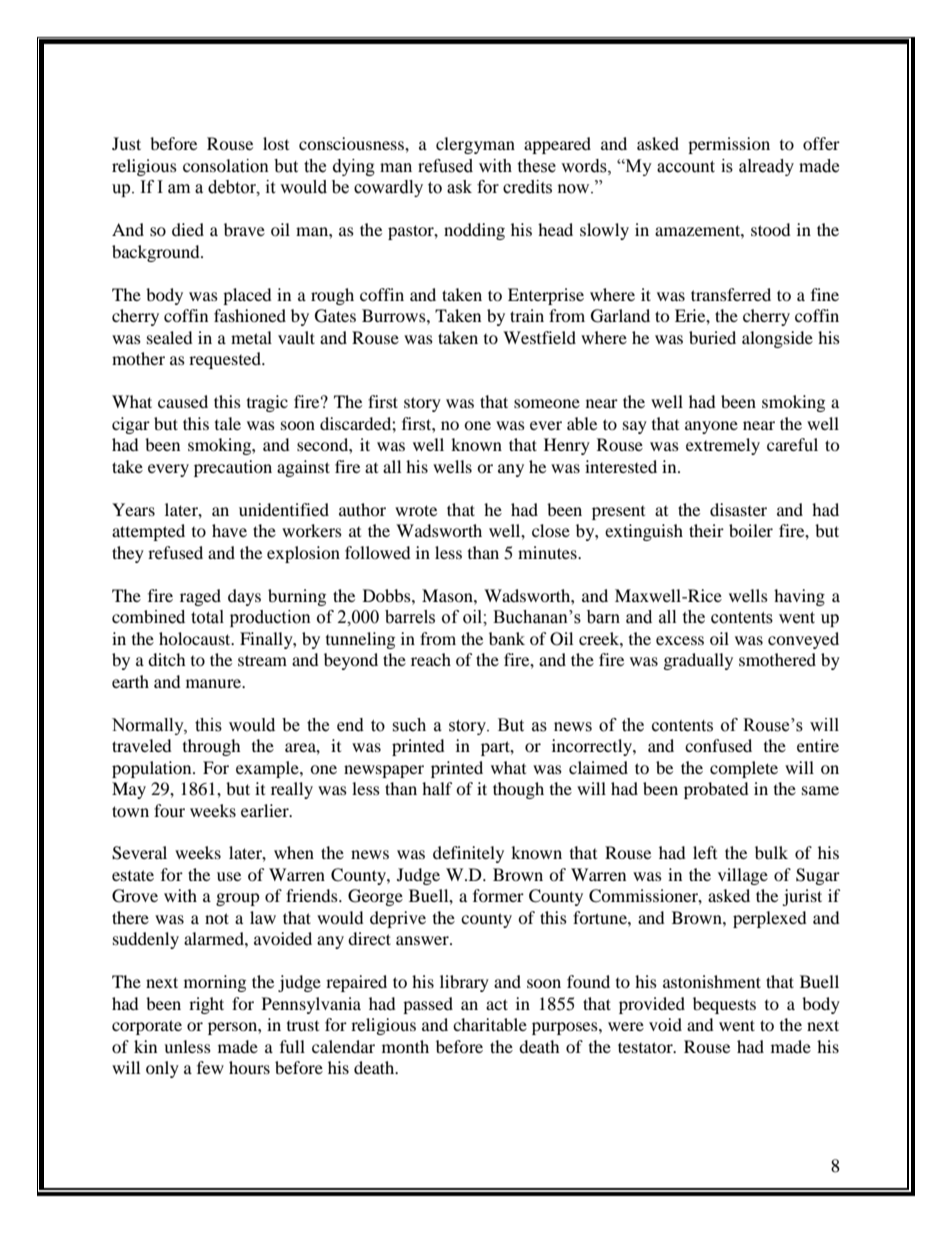 This page has width=952, height=1233. I want to click on few, so click(210, 1067).
